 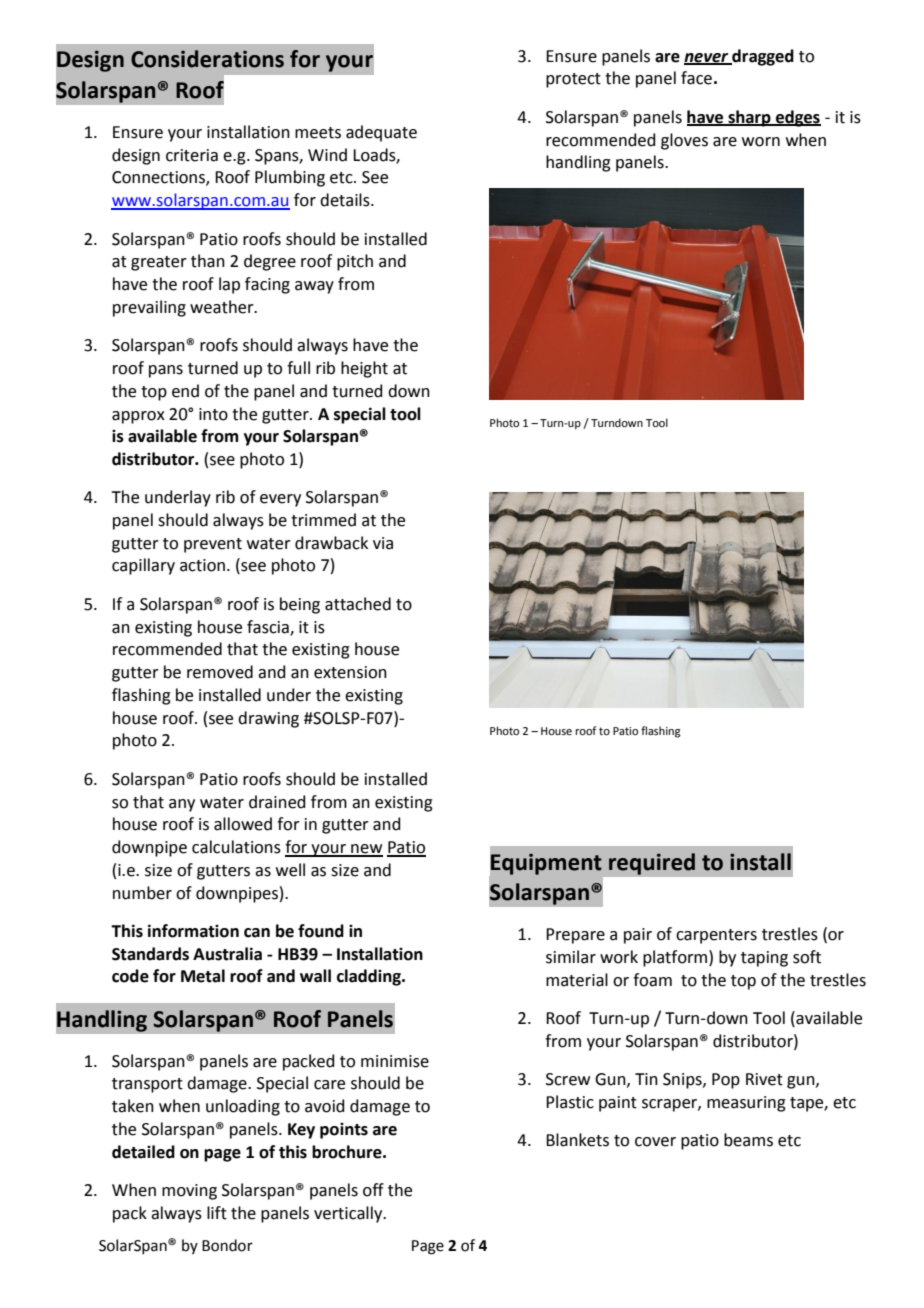 What do you see at coordinates (207, 59) in the page?
I see `Considerations` at bounding box center [207, 59].
